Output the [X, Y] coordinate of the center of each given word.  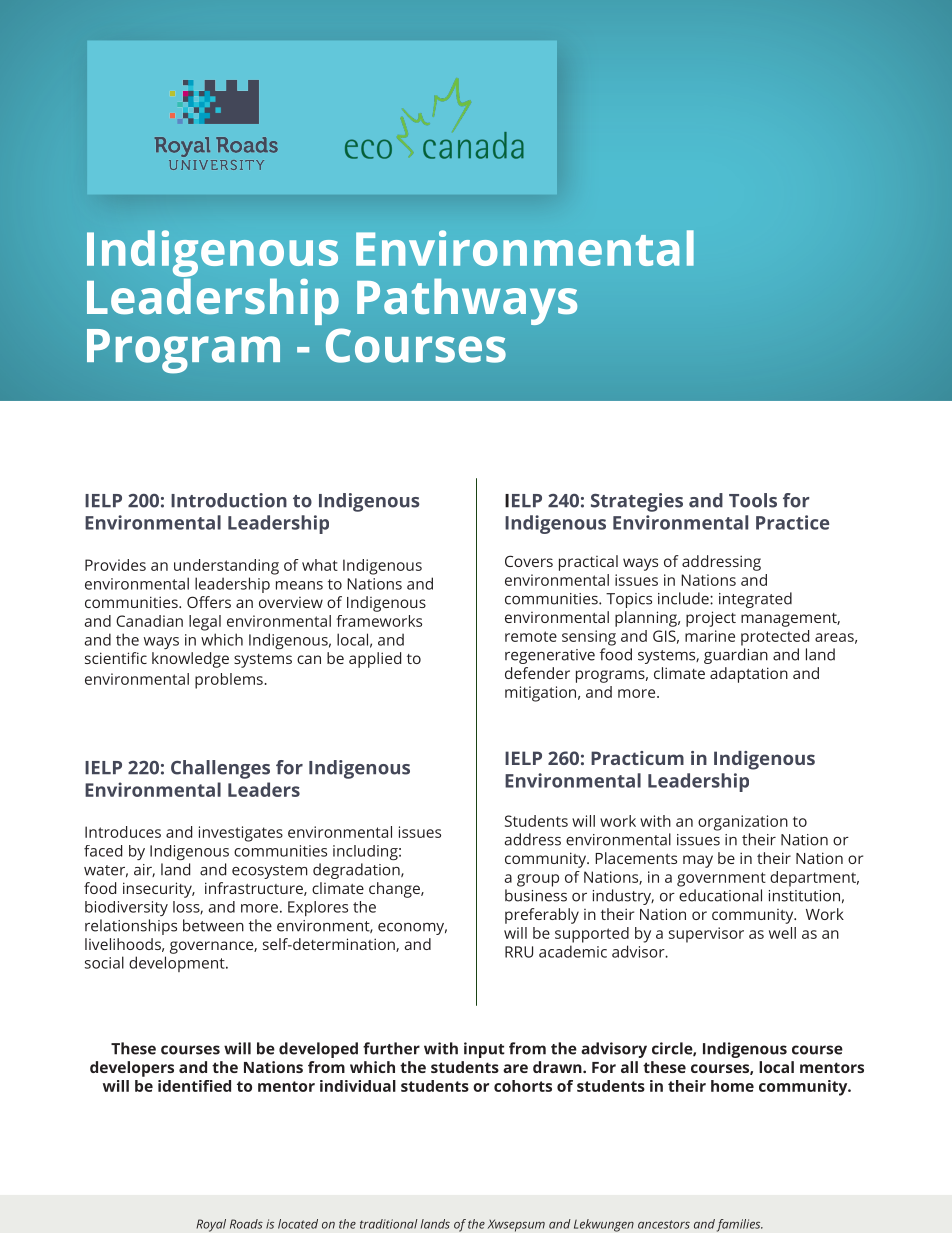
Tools [753, 500]
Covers [529, 561]
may [698, 861]
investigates [241, 834]
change [395, 890]
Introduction [229, 500]
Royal [211, 1225]
